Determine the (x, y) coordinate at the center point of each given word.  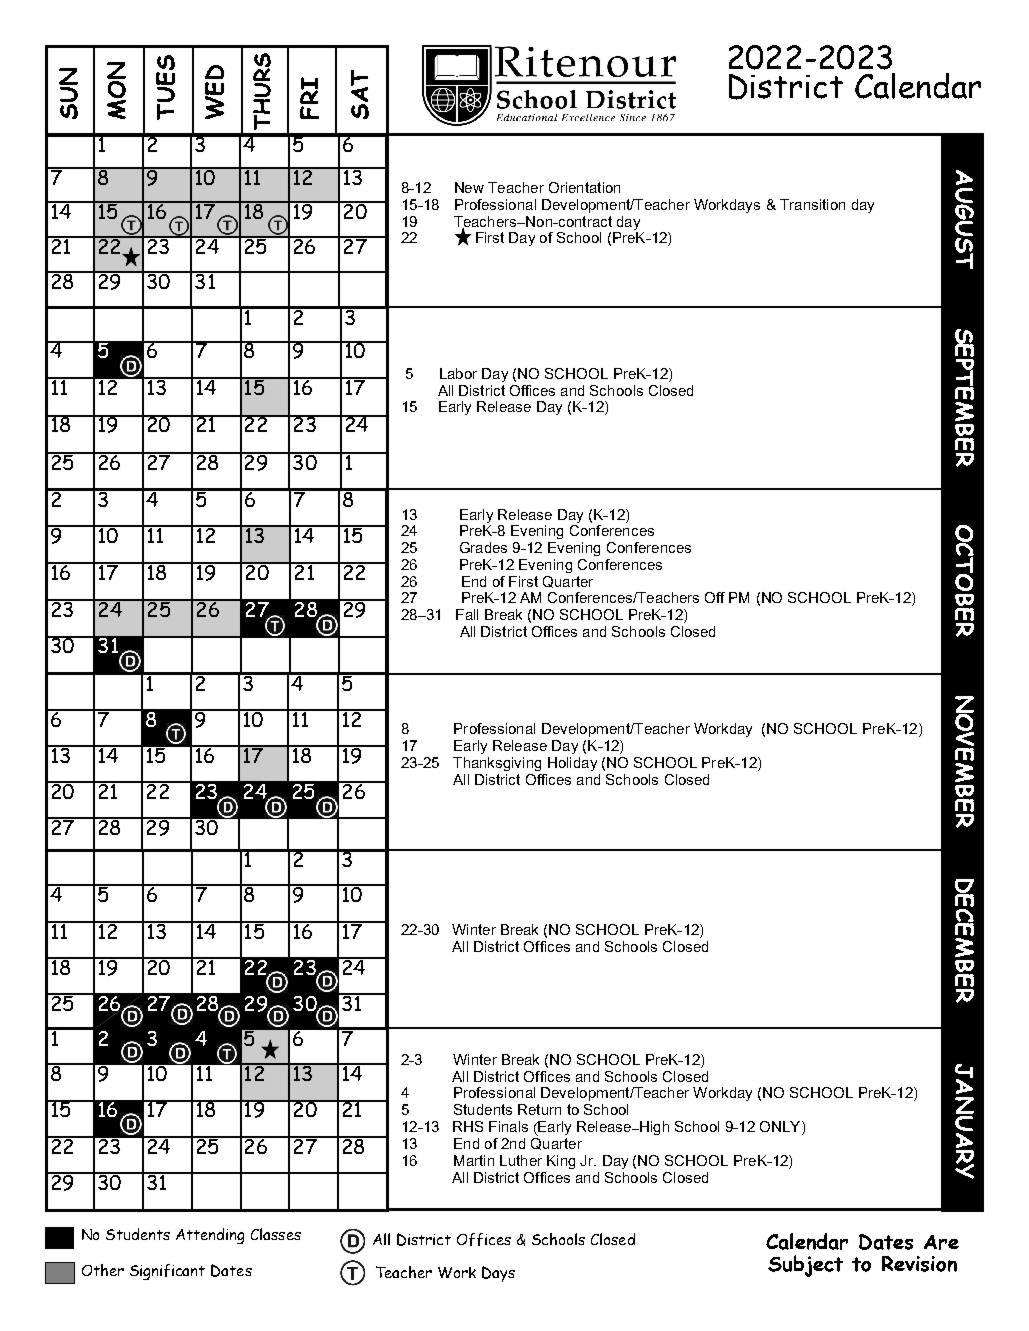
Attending (210, 1236)
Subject (805, 1266)
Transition (812, 204)
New (469, 187)
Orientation (584, 187)
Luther (521, 1160)
